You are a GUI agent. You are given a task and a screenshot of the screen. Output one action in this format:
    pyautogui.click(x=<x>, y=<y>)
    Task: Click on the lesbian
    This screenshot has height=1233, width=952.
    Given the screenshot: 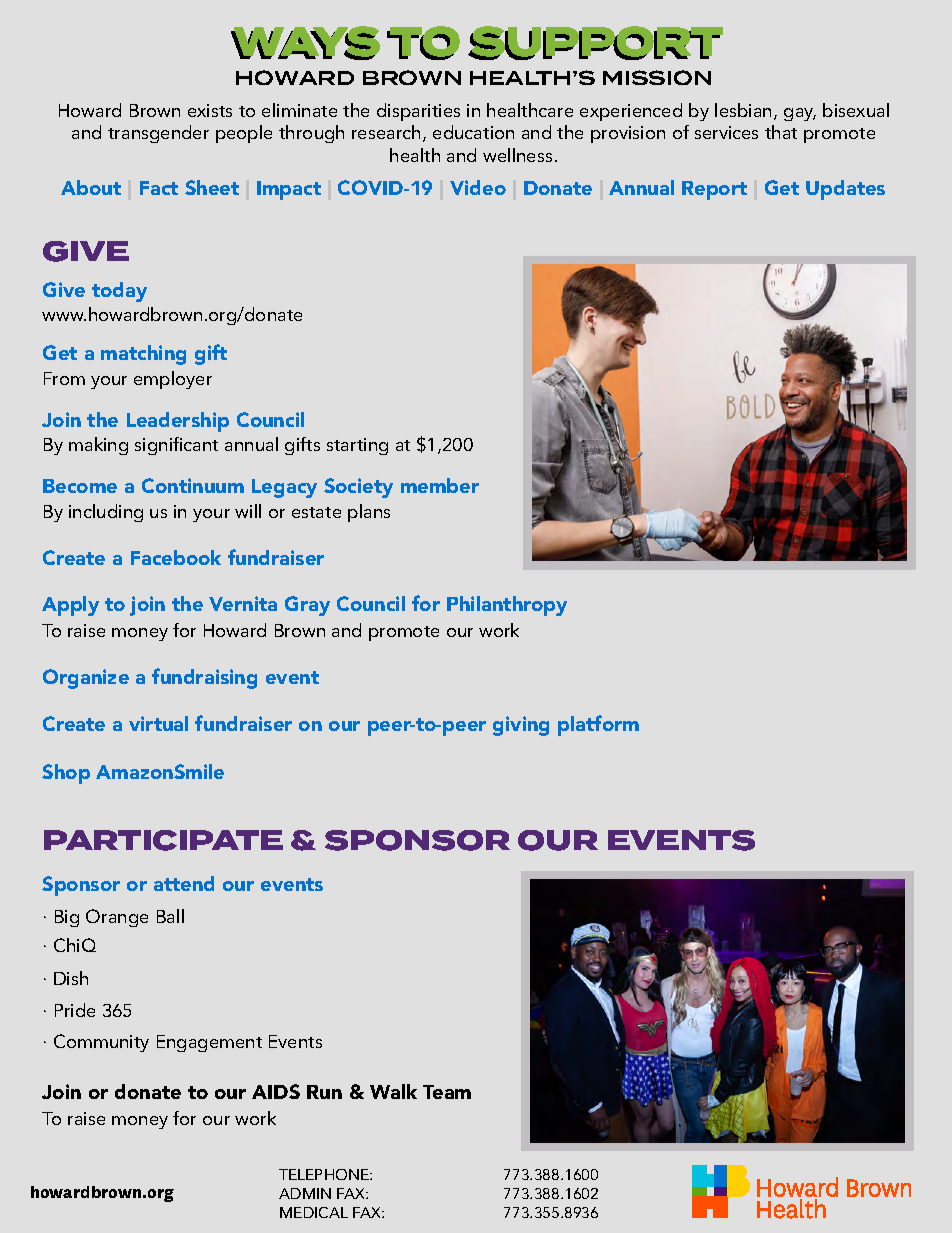 What is the action you would take?
    pyautogui.click(x=743, y=110)
